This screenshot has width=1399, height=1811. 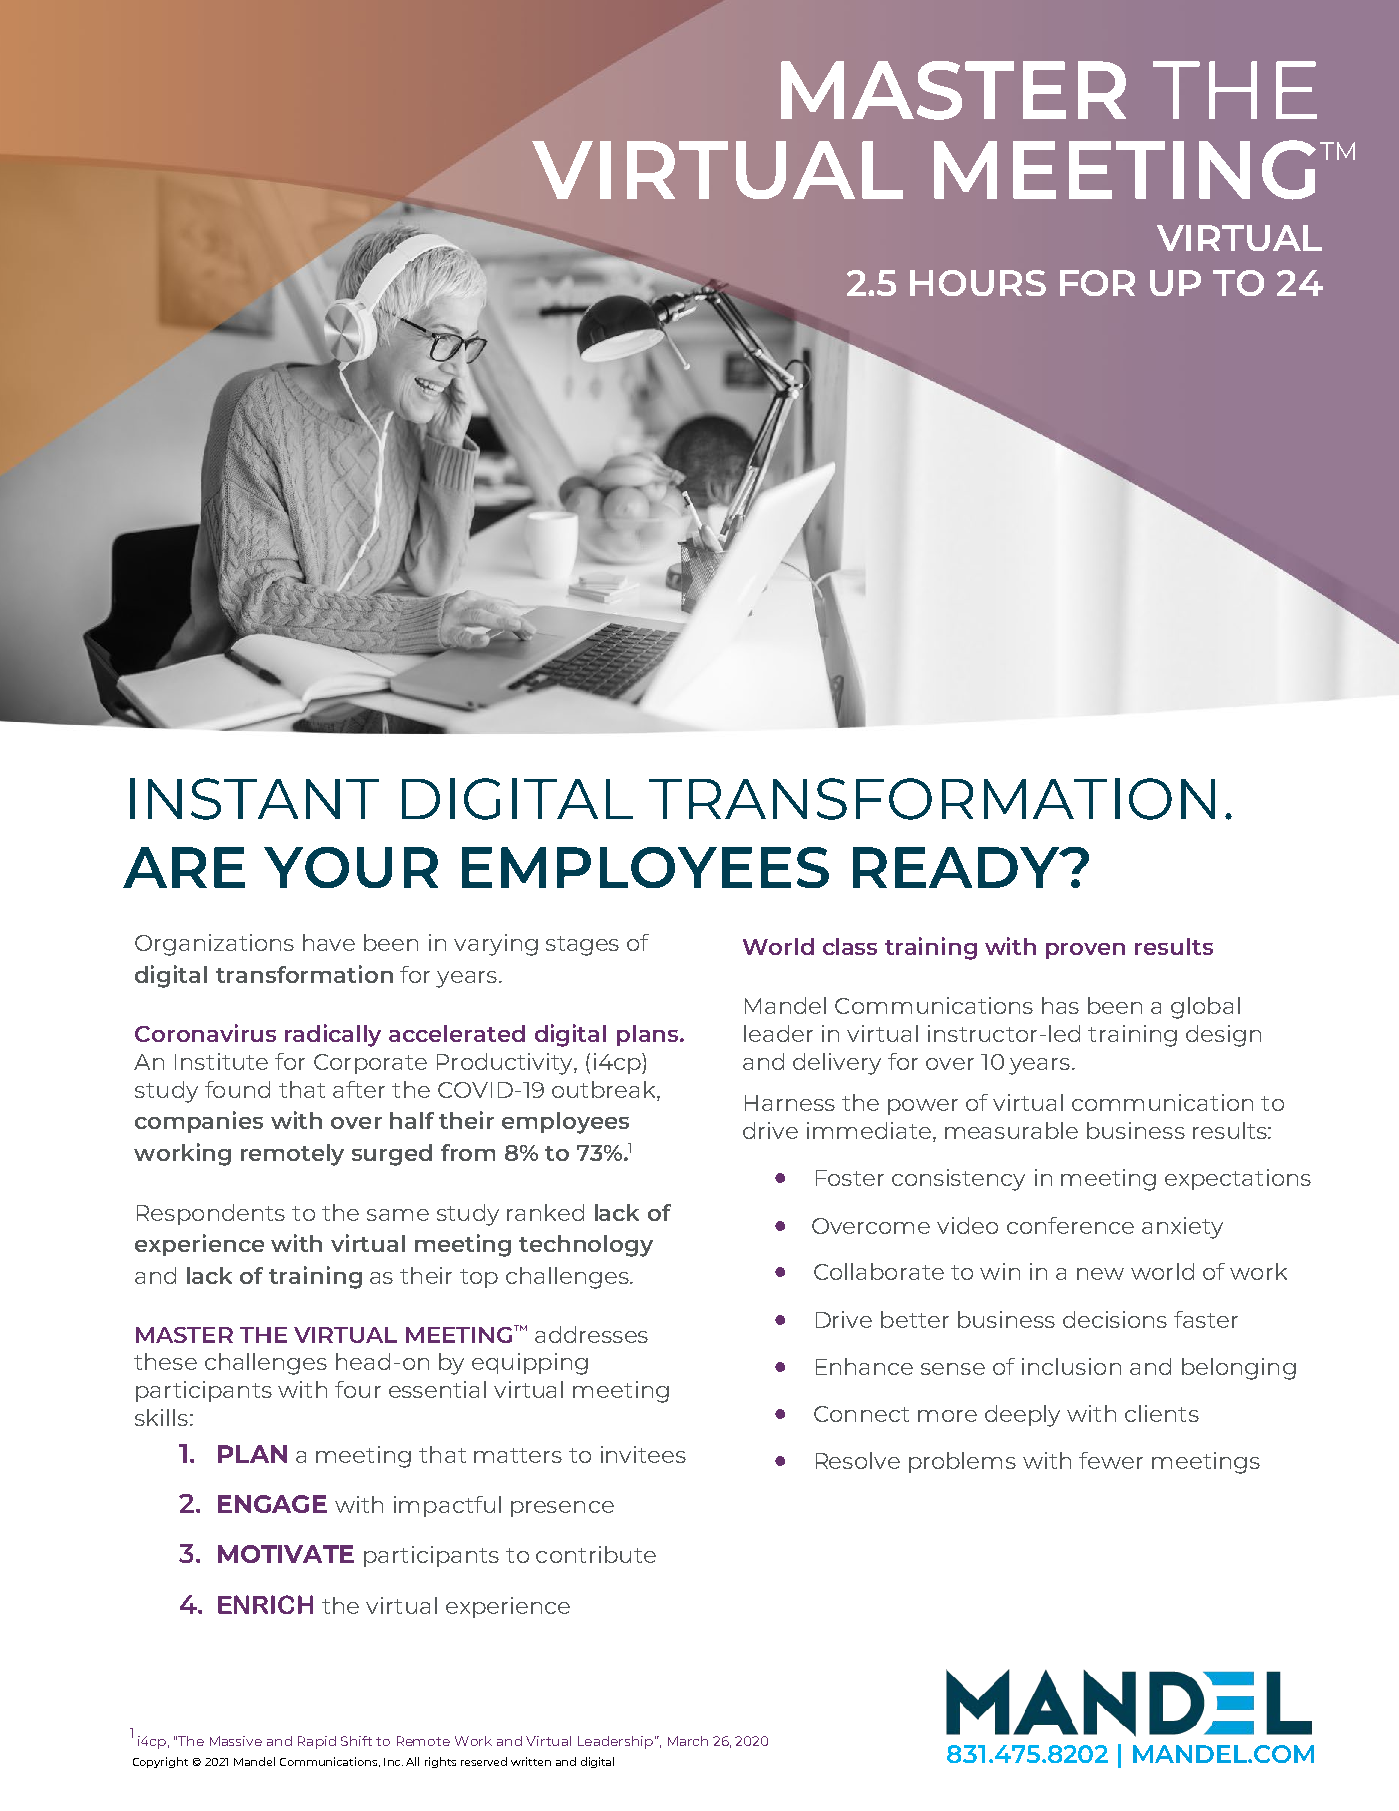 What do you see at coordinates (333, 1035) in the screenshot?
I see `radically` at bounding box center [333, 1035].
